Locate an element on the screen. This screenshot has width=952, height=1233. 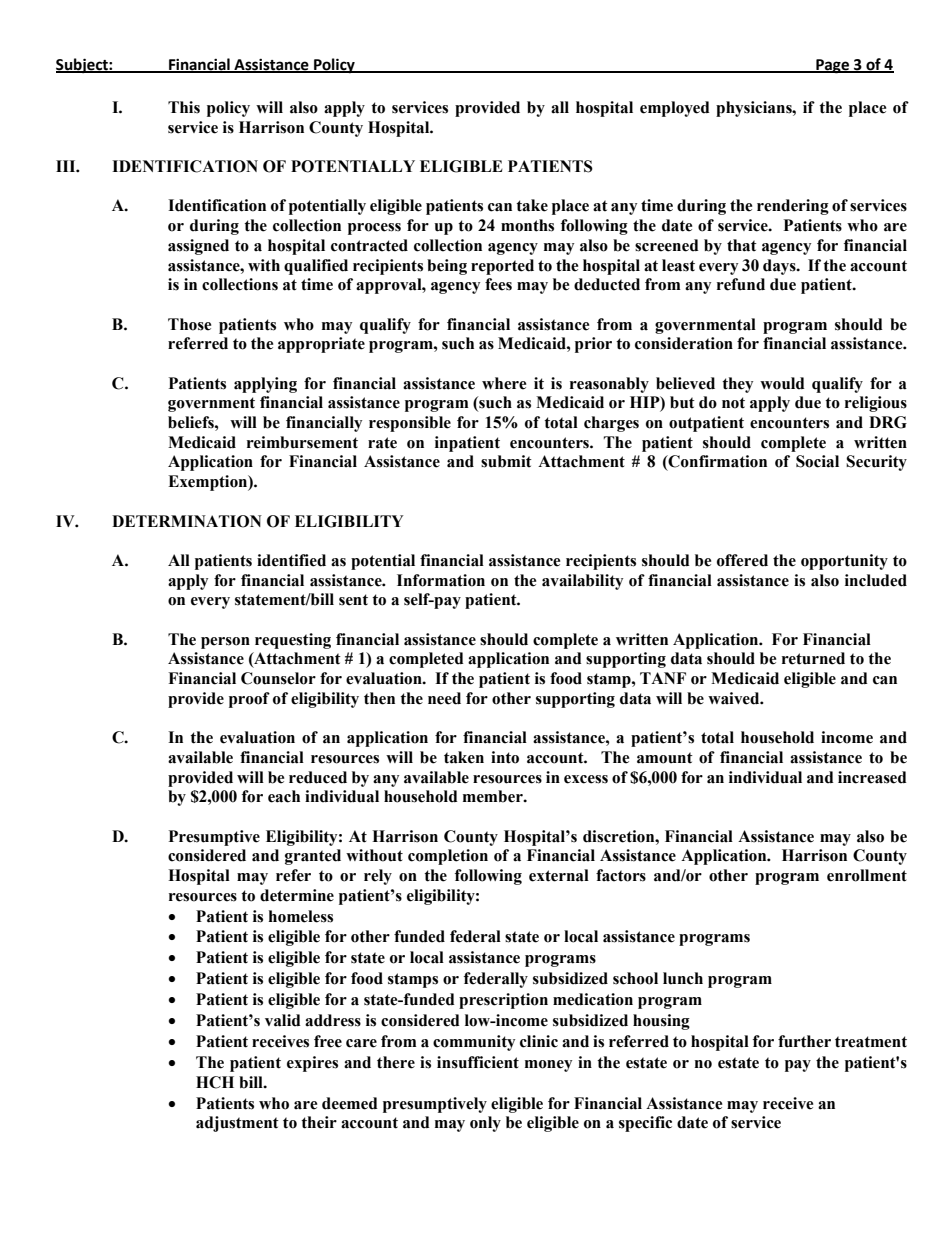
submit is located at coordinates (506, 461).
